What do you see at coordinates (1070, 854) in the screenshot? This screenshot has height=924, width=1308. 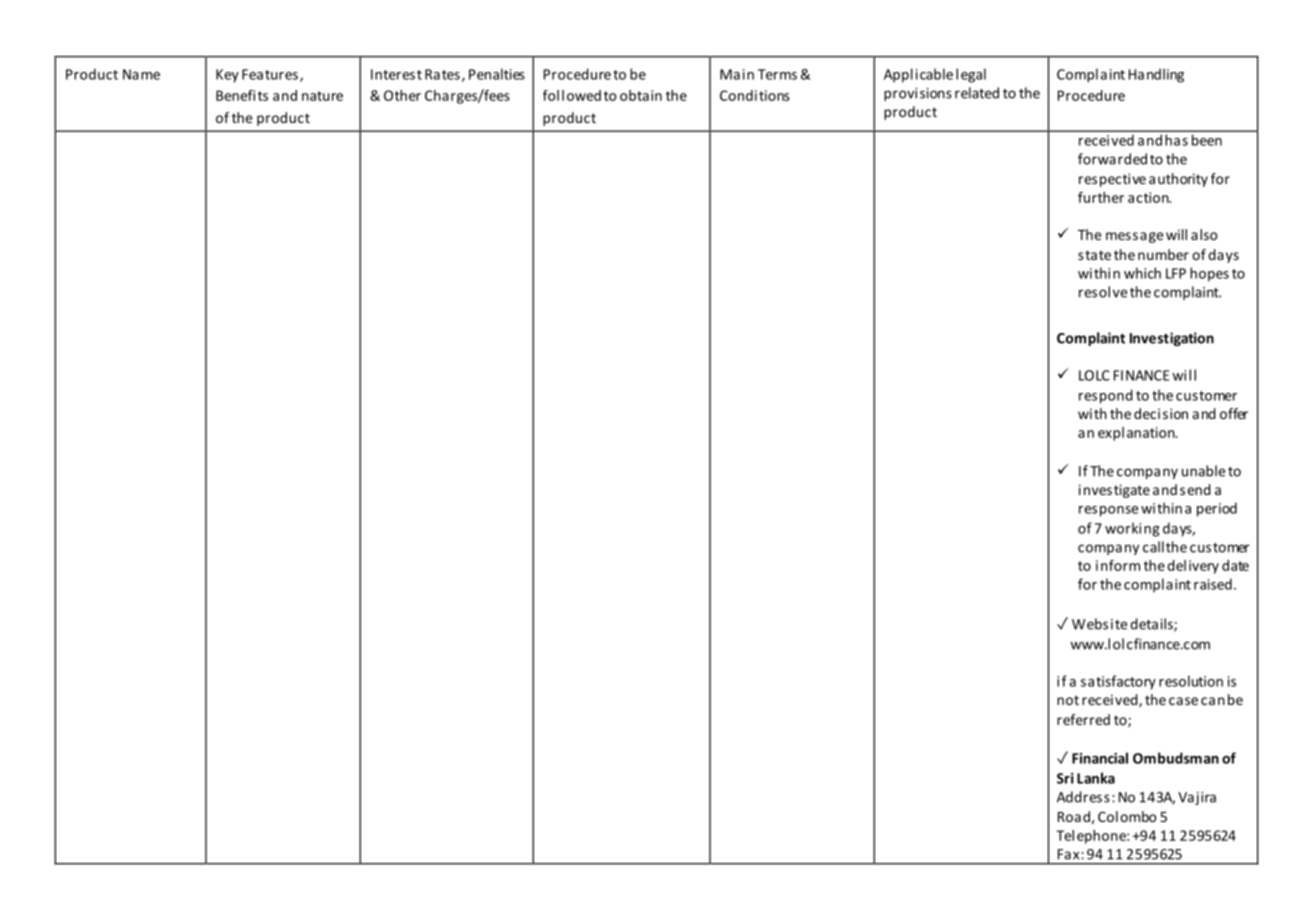 I see `Fax` at bounding box center [1070, 854].
